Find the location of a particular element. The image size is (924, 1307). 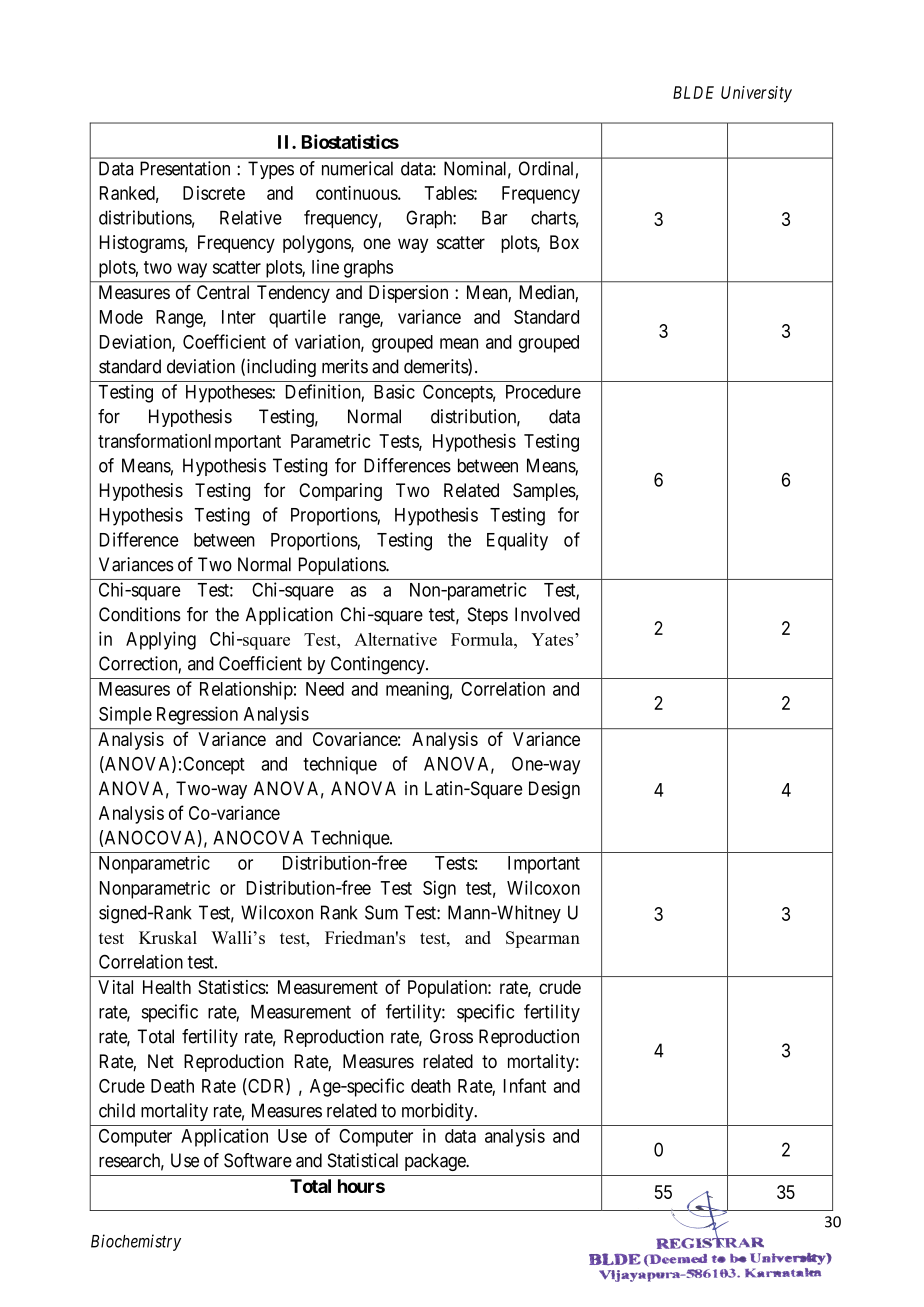

Alternative is located at coordinates (395, 639).
